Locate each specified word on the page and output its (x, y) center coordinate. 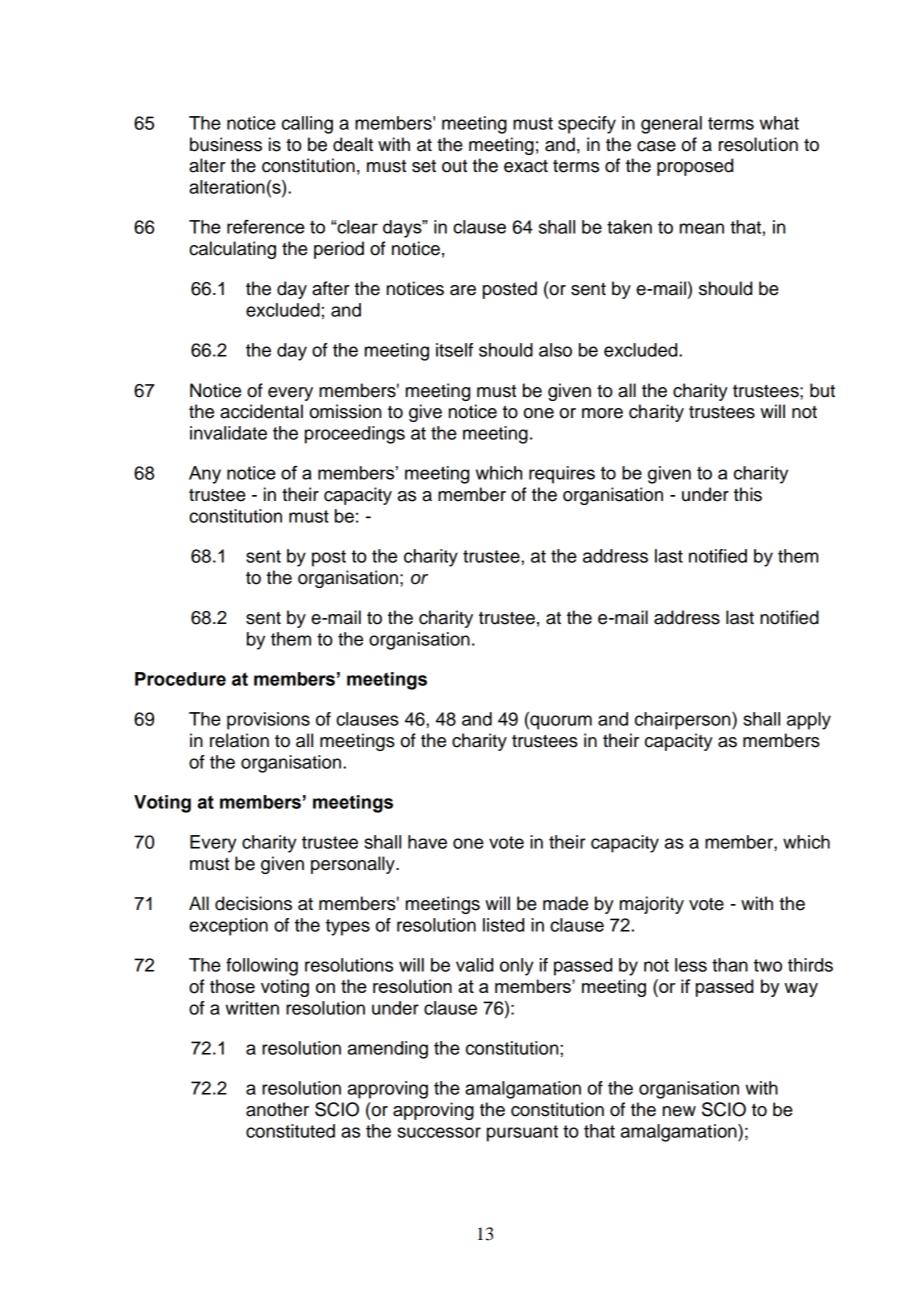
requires (562, 475)
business (226, 144)
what (779, 123)
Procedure (180, 679)
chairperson (684, 721)
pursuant (522, 1133)
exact (526, 166)
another (277, 1109)
